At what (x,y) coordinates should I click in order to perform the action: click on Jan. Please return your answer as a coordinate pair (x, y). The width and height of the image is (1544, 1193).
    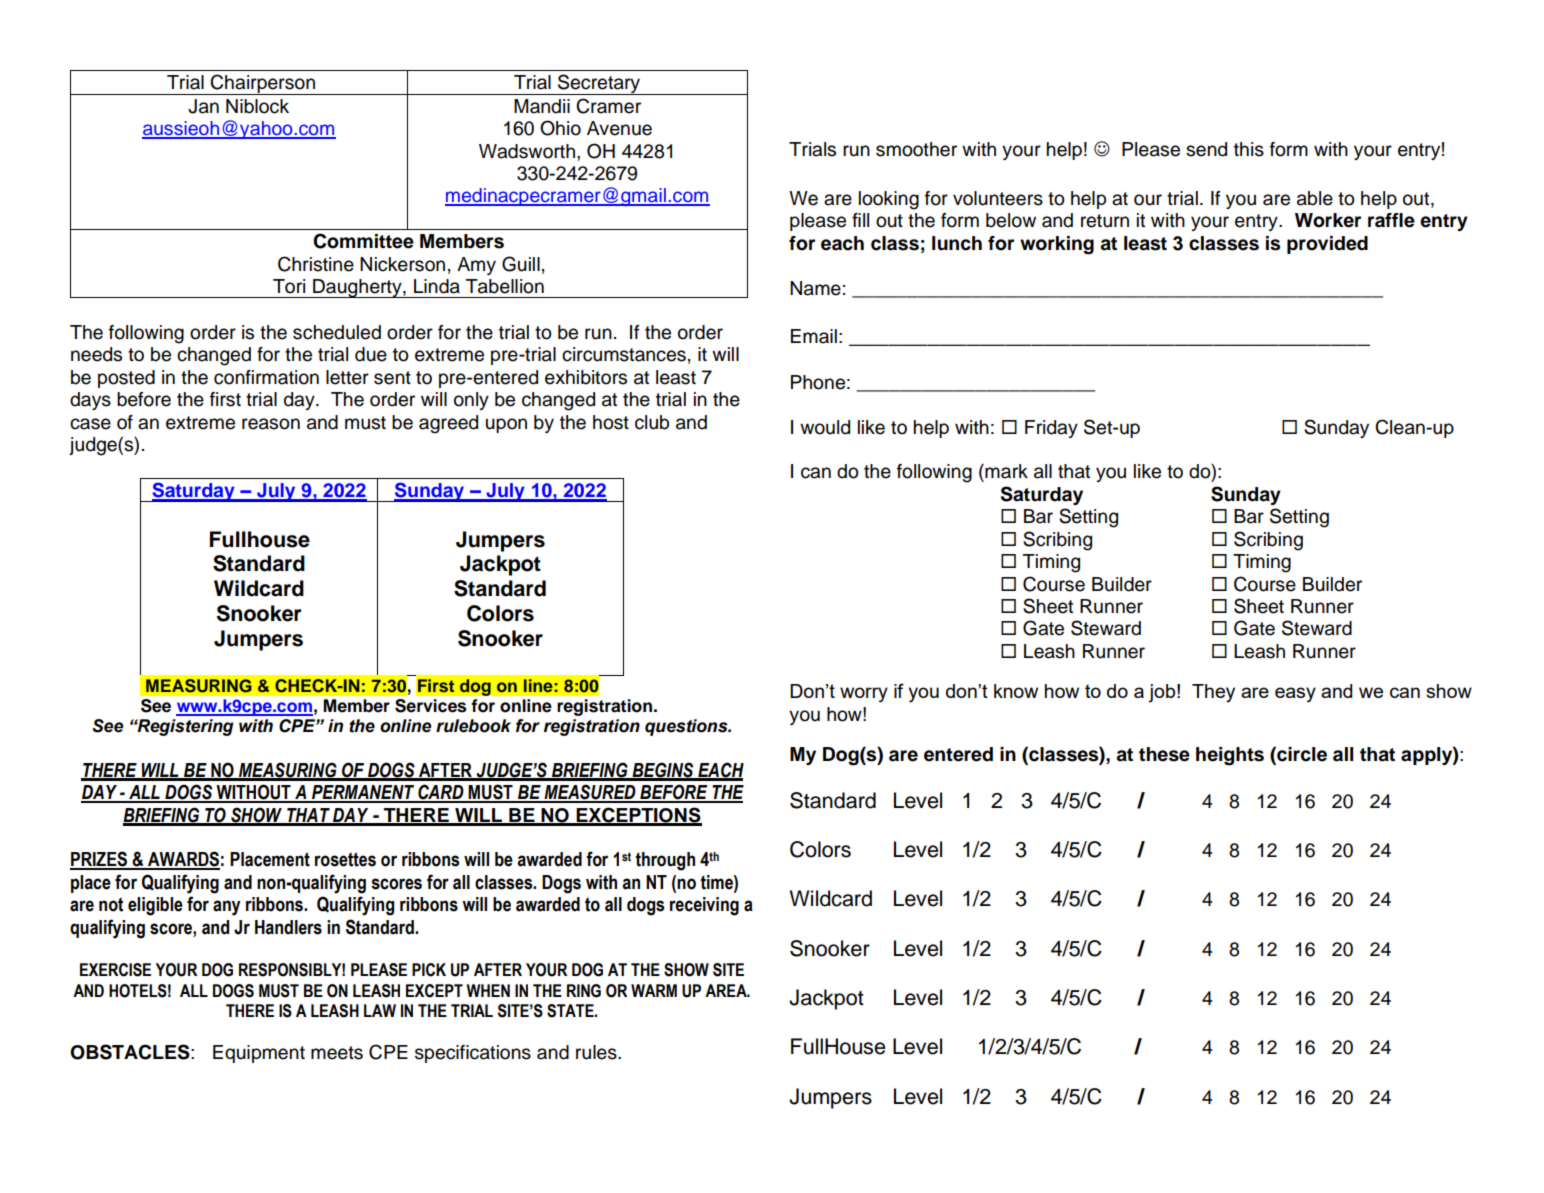
    Looking at the image, I should click on (203, 106).
